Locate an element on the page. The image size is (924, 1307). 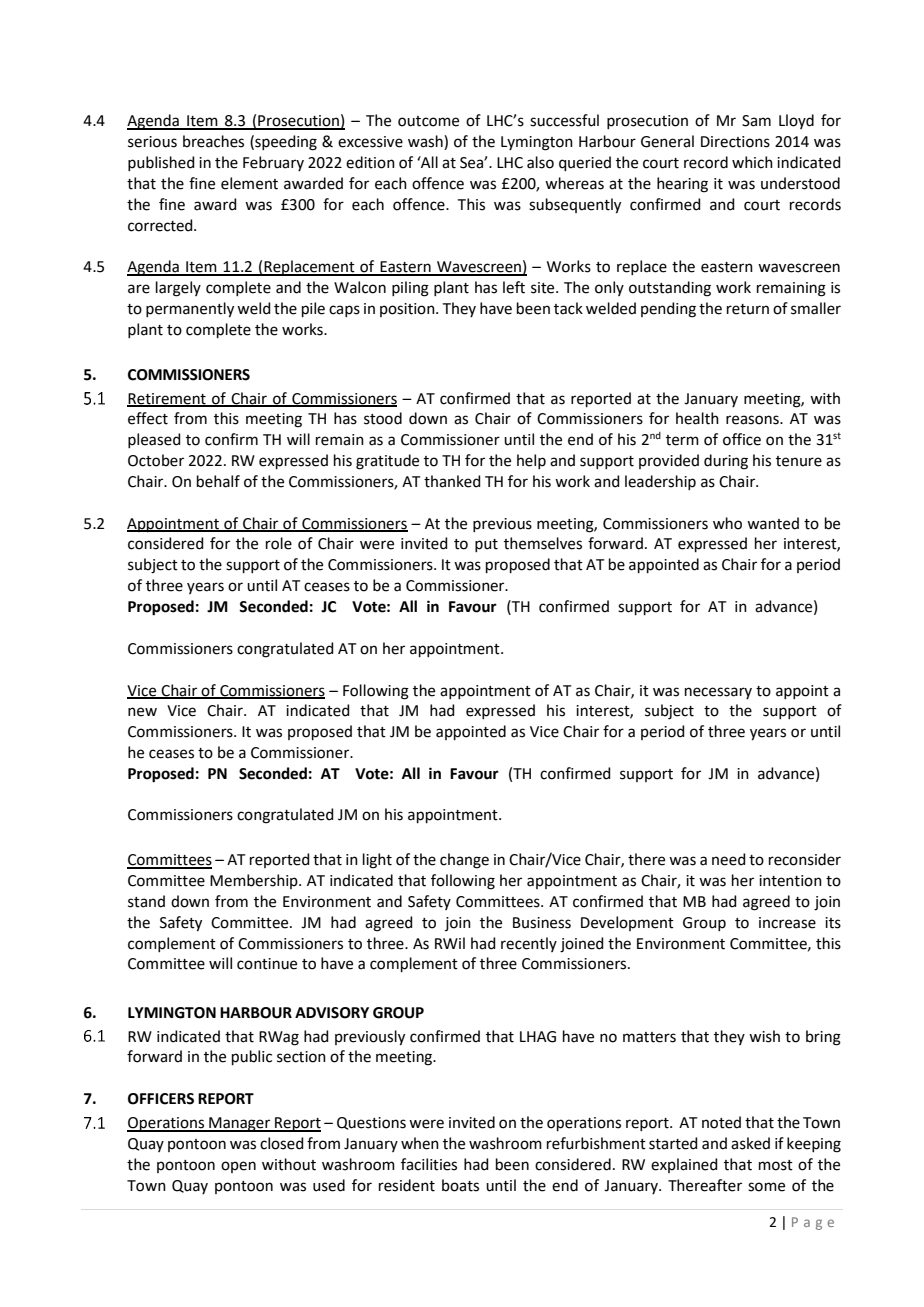
boats is located at coordinates (460, 1185).
